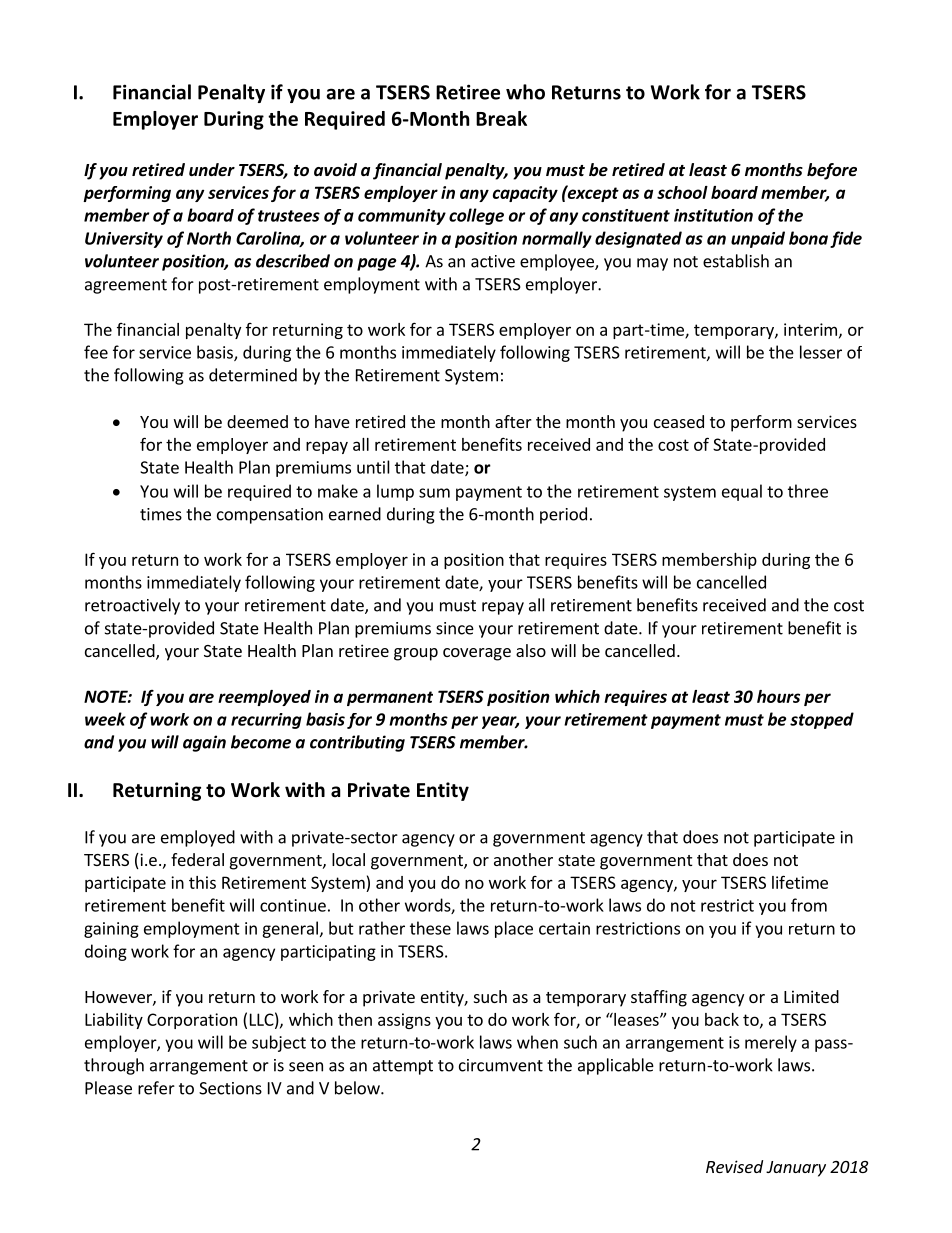 The width and height of the image is (952, 1233). I want to click on this, so click(202, 882).
